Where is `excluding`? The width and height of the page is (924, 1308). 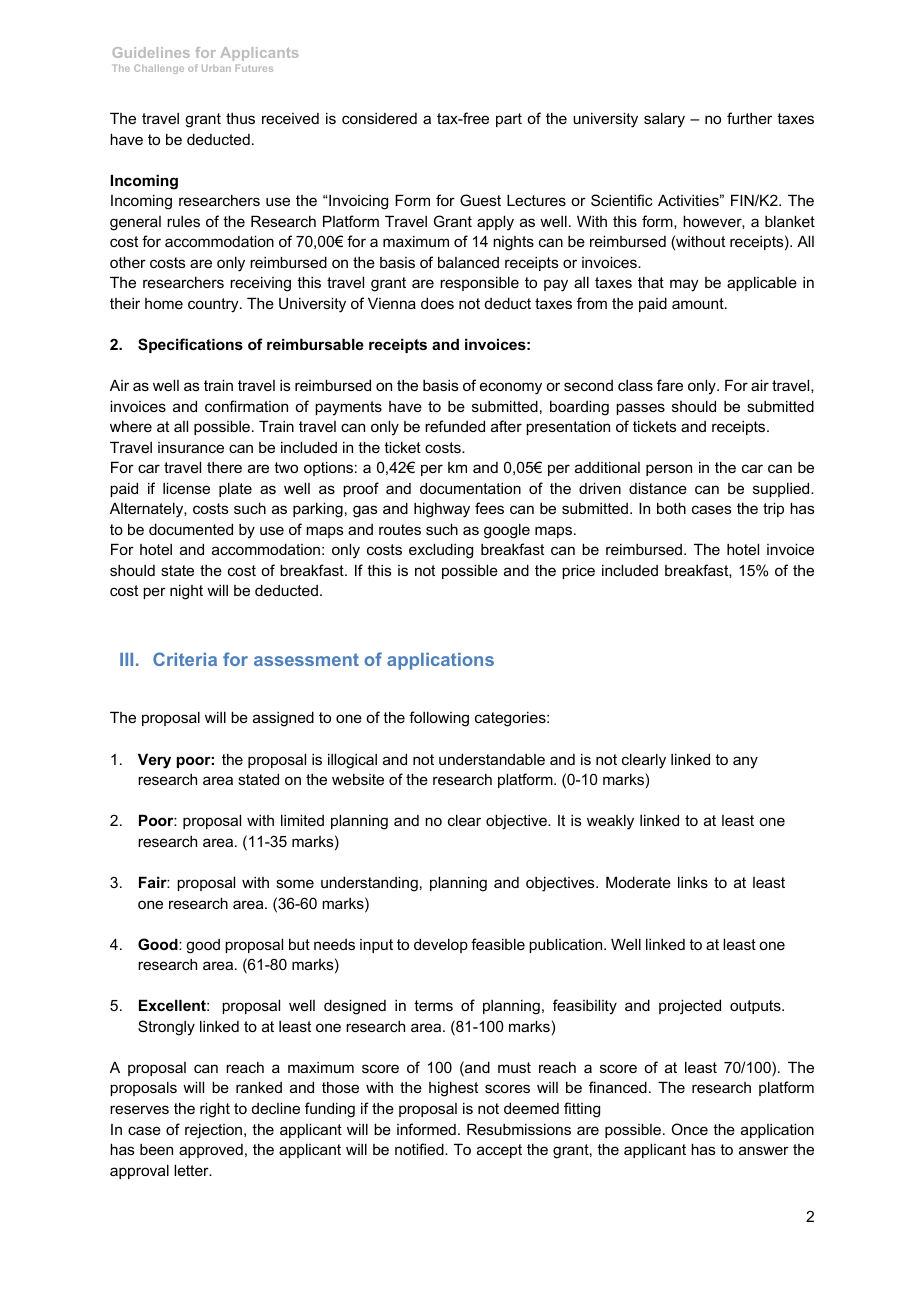
excluding is located at coordinates (441, 551).
